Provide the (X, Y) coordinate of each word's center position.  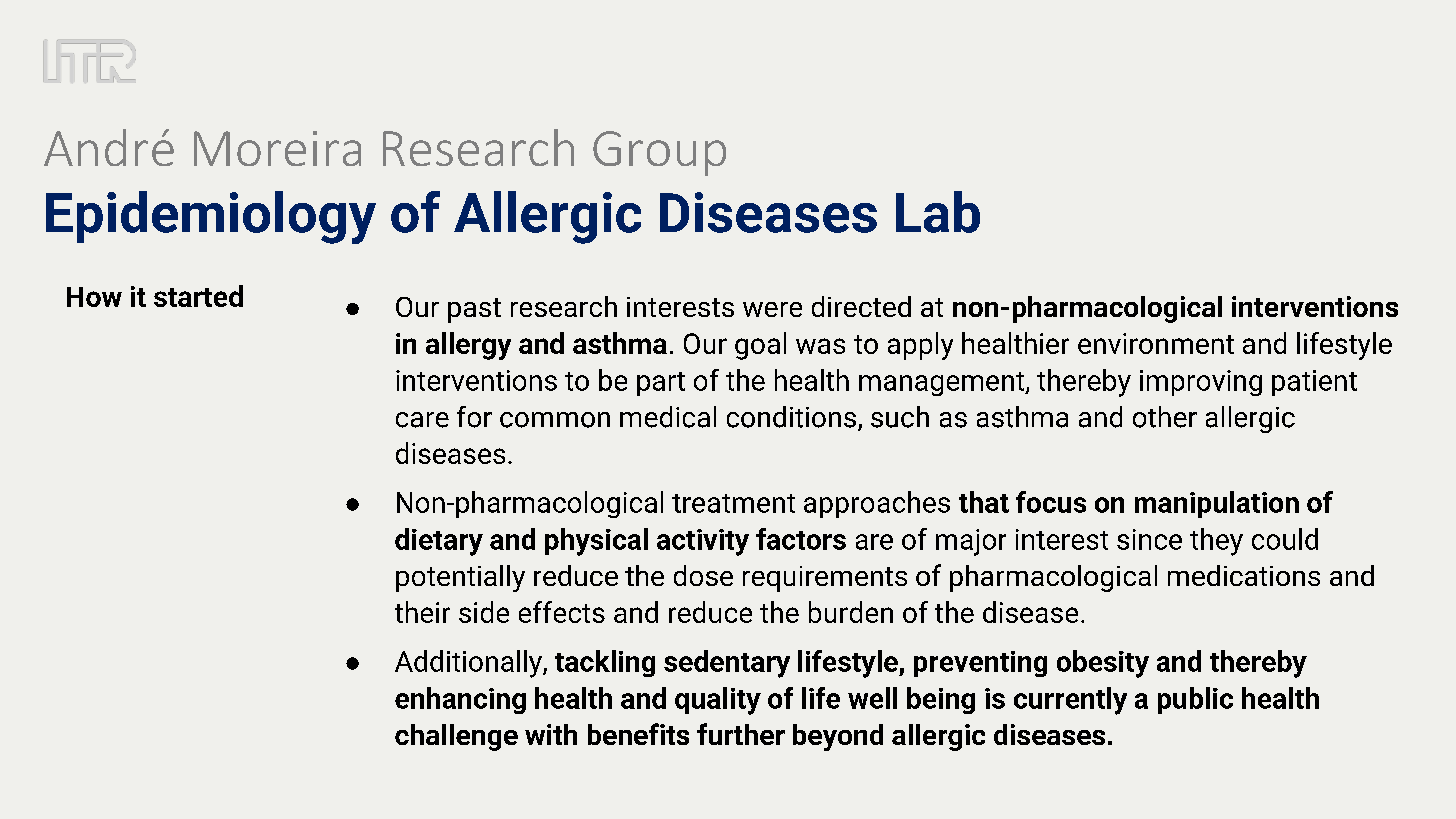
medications (1244, 575)
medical (668, 417)
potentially (460, 578)
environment (1156, 343)
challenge (456, 737)
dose (703, 575)
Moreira (277, 148)
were (772, 309)
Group (659, 153)
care (422, 420)
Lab (938, 212)
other (1165, 417)
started (198, 296)
